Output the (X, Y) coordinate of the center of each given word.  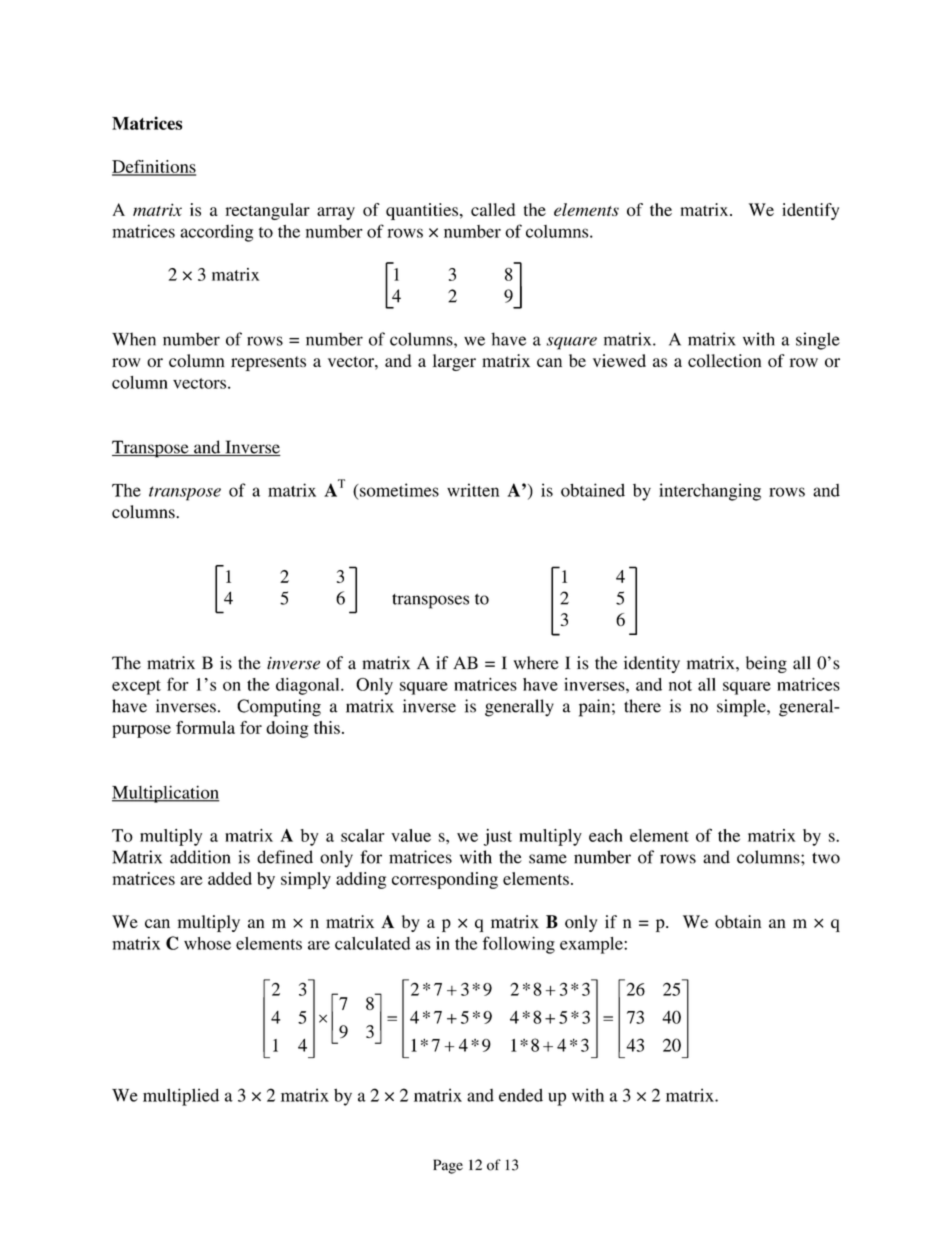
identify (810, 211)
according (216, 233)
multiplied (181, 1097)
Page (448, 1166)
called (493, 209)
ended (521, 1095)
